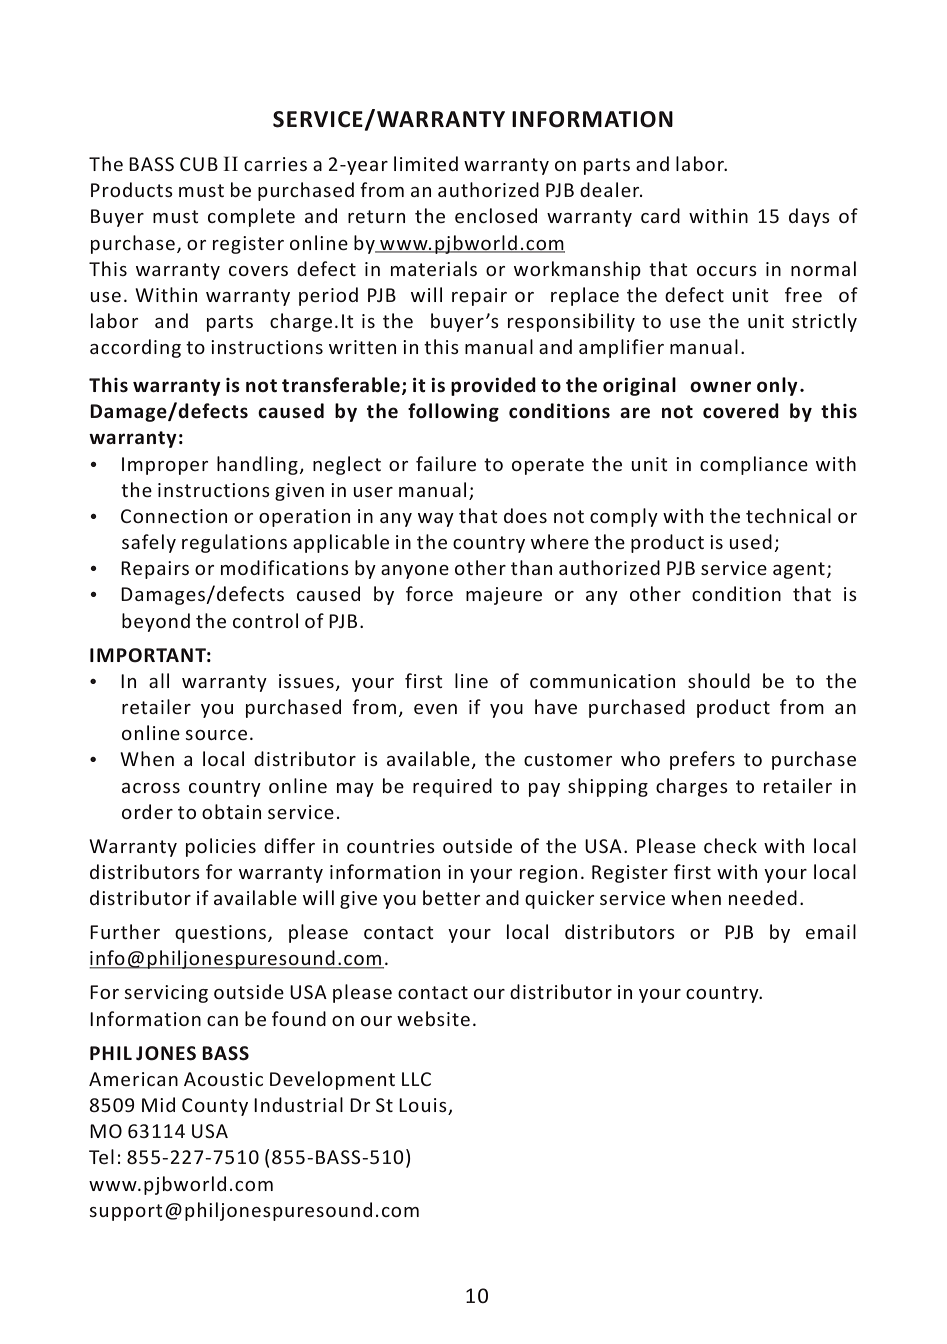 This screenshot has height=1344, width=947. I want to click on Louis, so click(424, 1106).
